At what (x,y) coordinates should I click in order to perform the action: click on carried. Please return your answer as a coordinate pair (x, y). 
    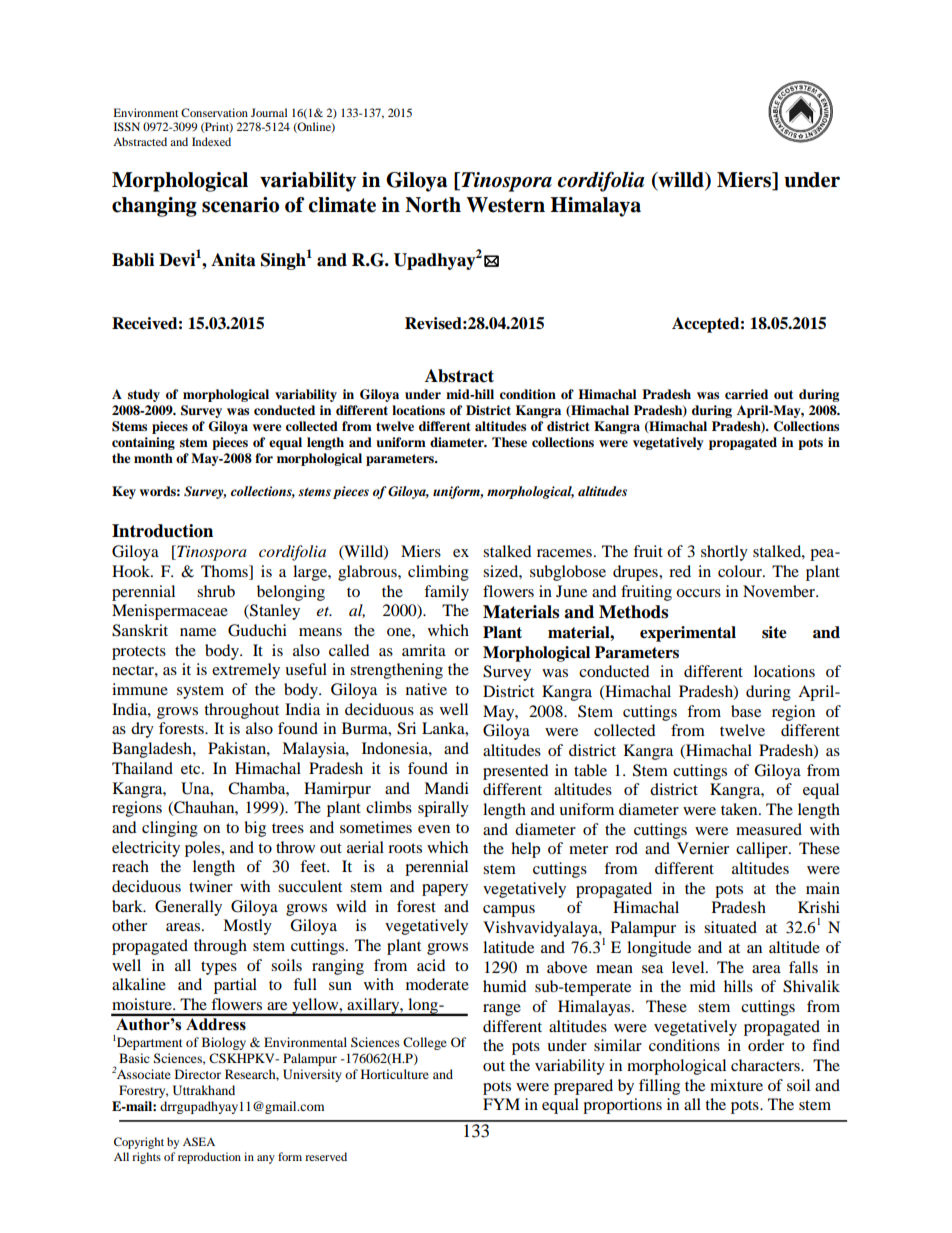
    Looking at the image, I should click on (746, 394).
